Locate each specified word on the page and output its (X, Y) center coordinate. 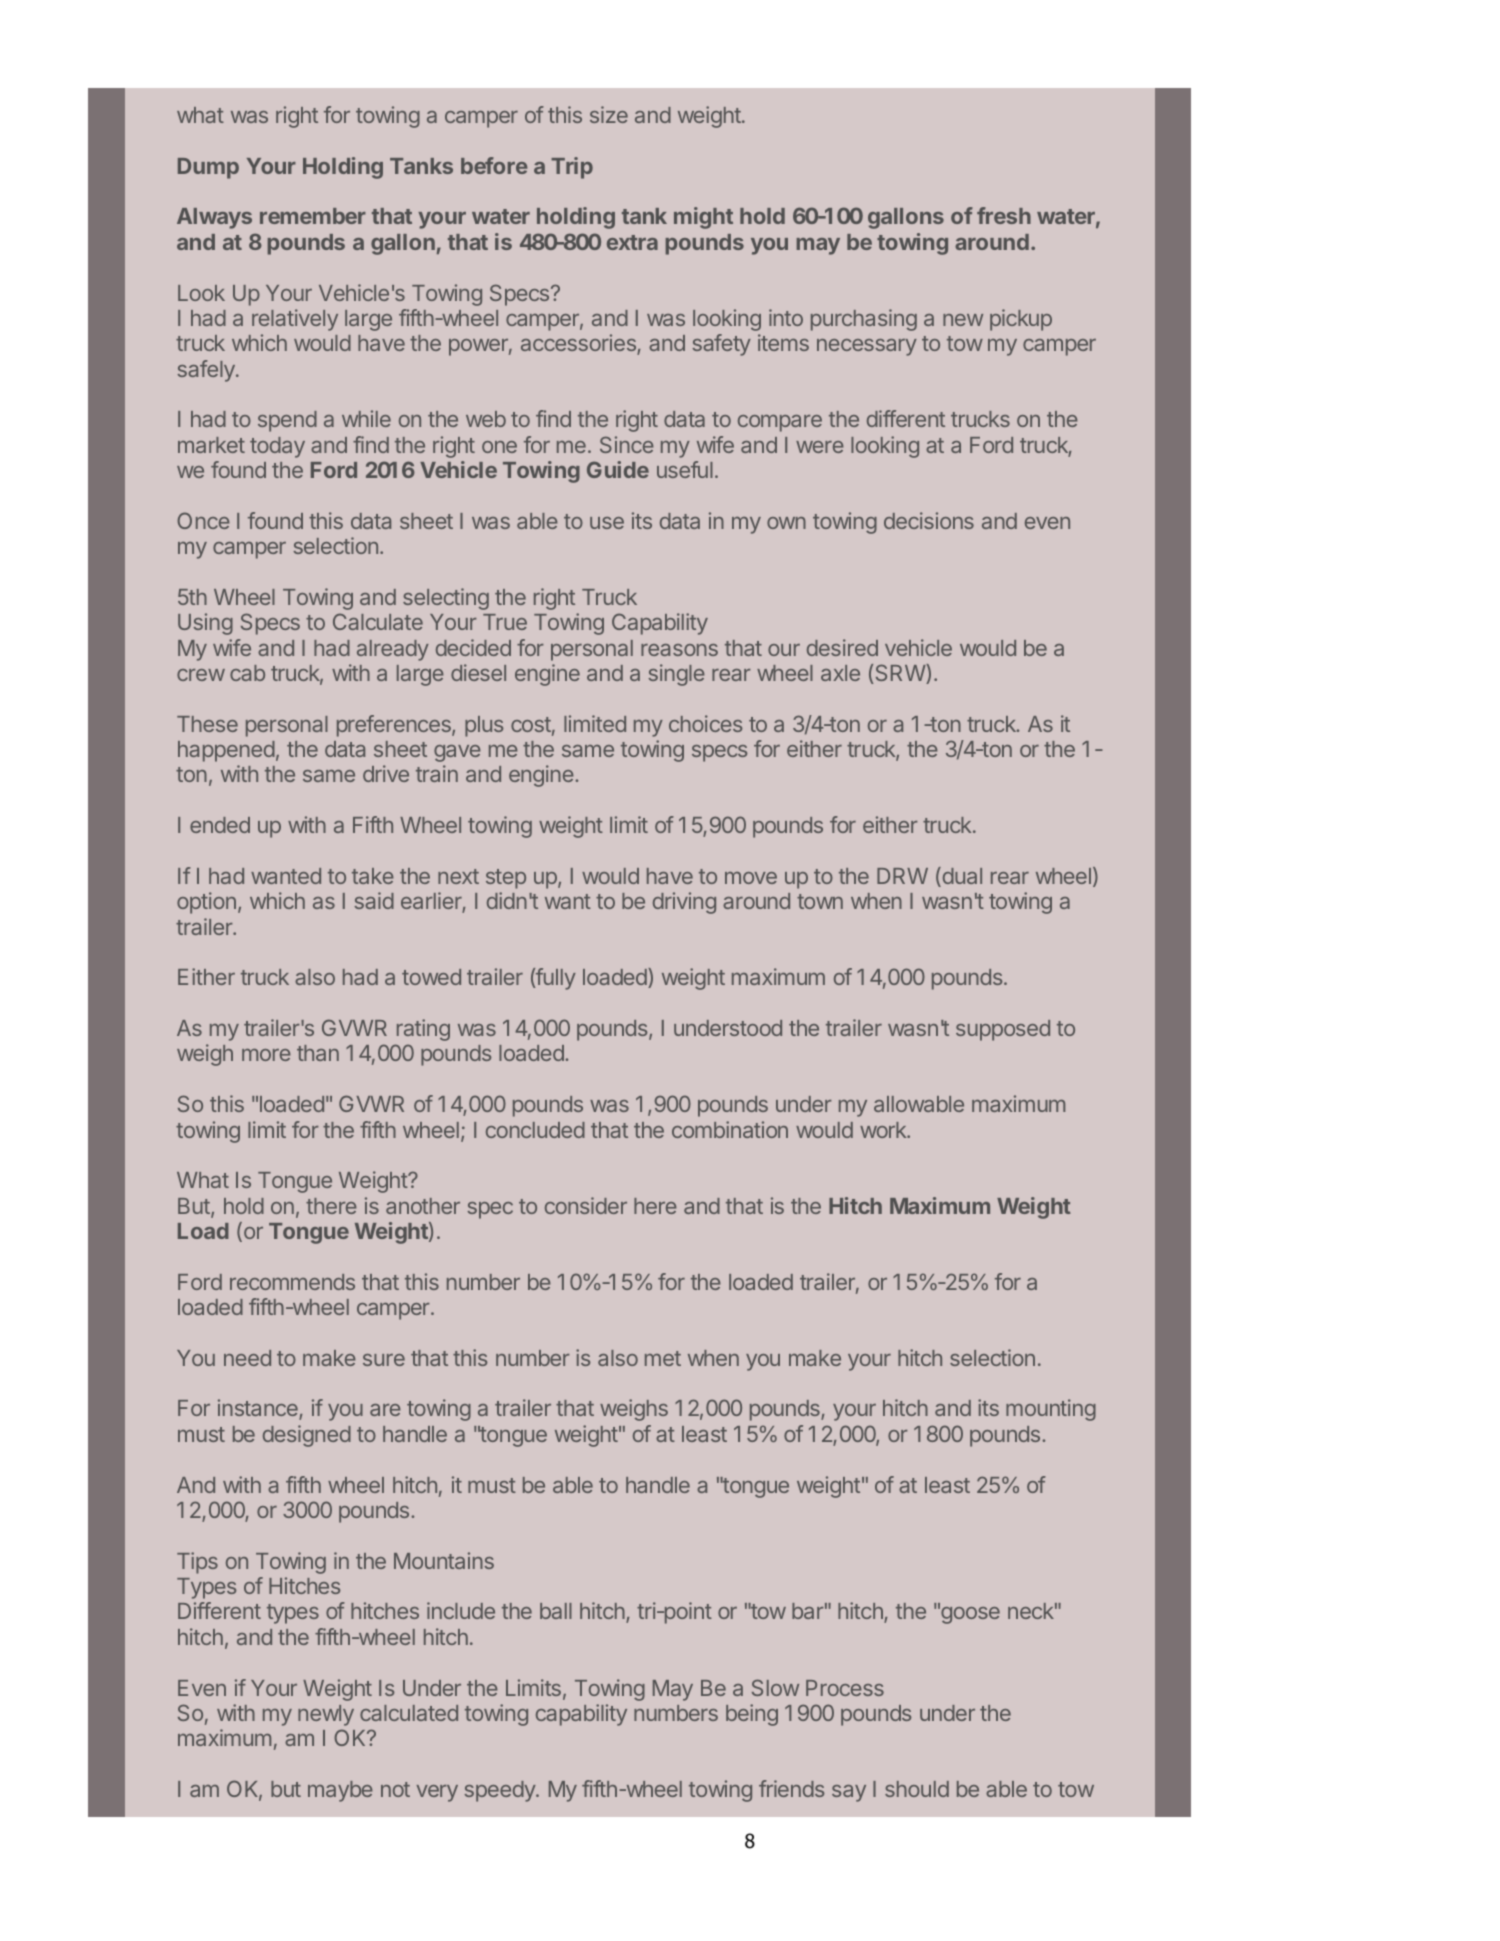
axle (840, 673)
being (752, 1715)
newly (326, 1715)
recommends (292, 1282)
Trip (572, 168)
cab (247, 673)
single (676, 675)
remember (313, 216)
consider (586, 1205)
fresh (1004, 215)
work (884, 1130)
